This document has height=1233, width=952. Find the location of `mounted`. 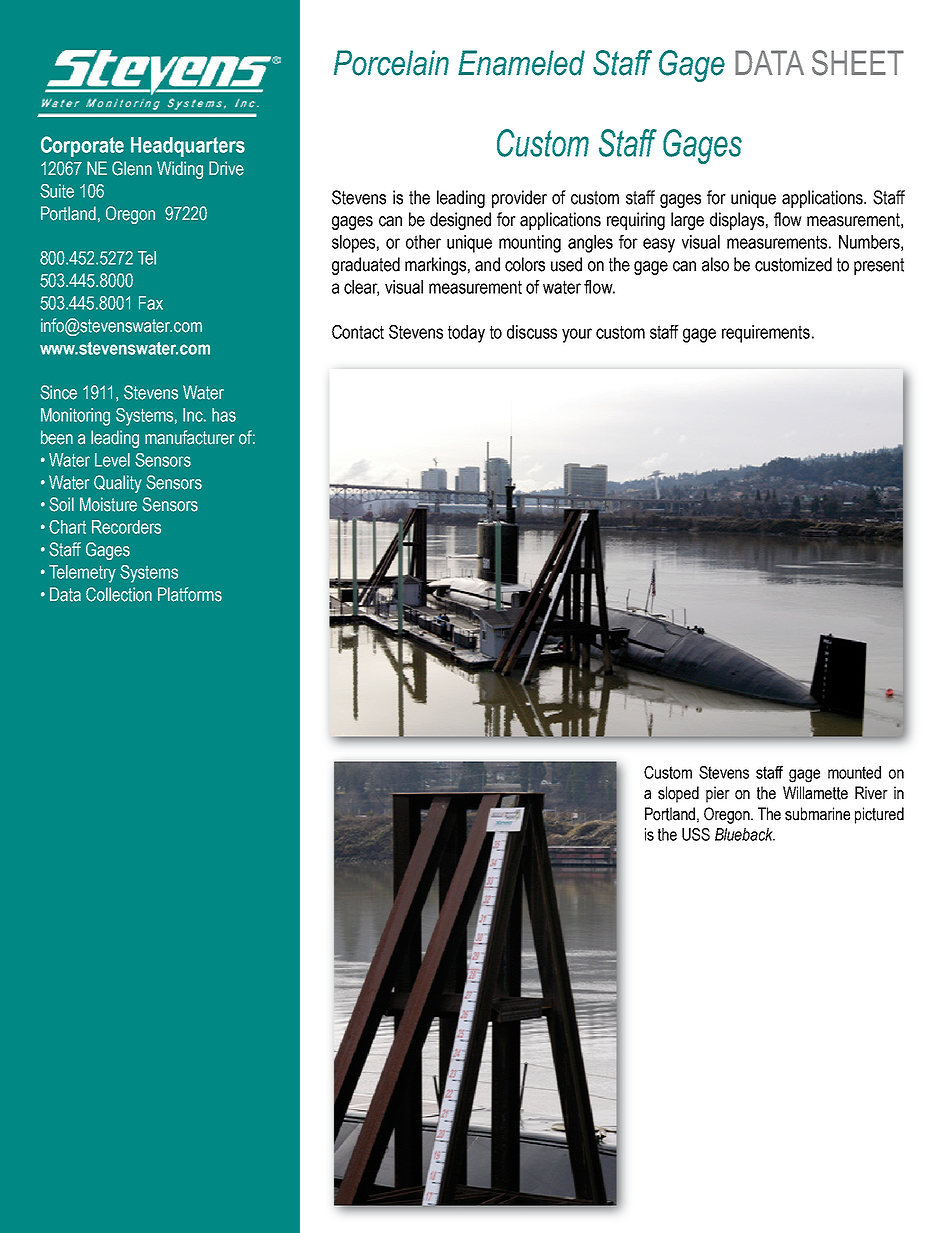

mounted is located at coordinates (854, 772).
